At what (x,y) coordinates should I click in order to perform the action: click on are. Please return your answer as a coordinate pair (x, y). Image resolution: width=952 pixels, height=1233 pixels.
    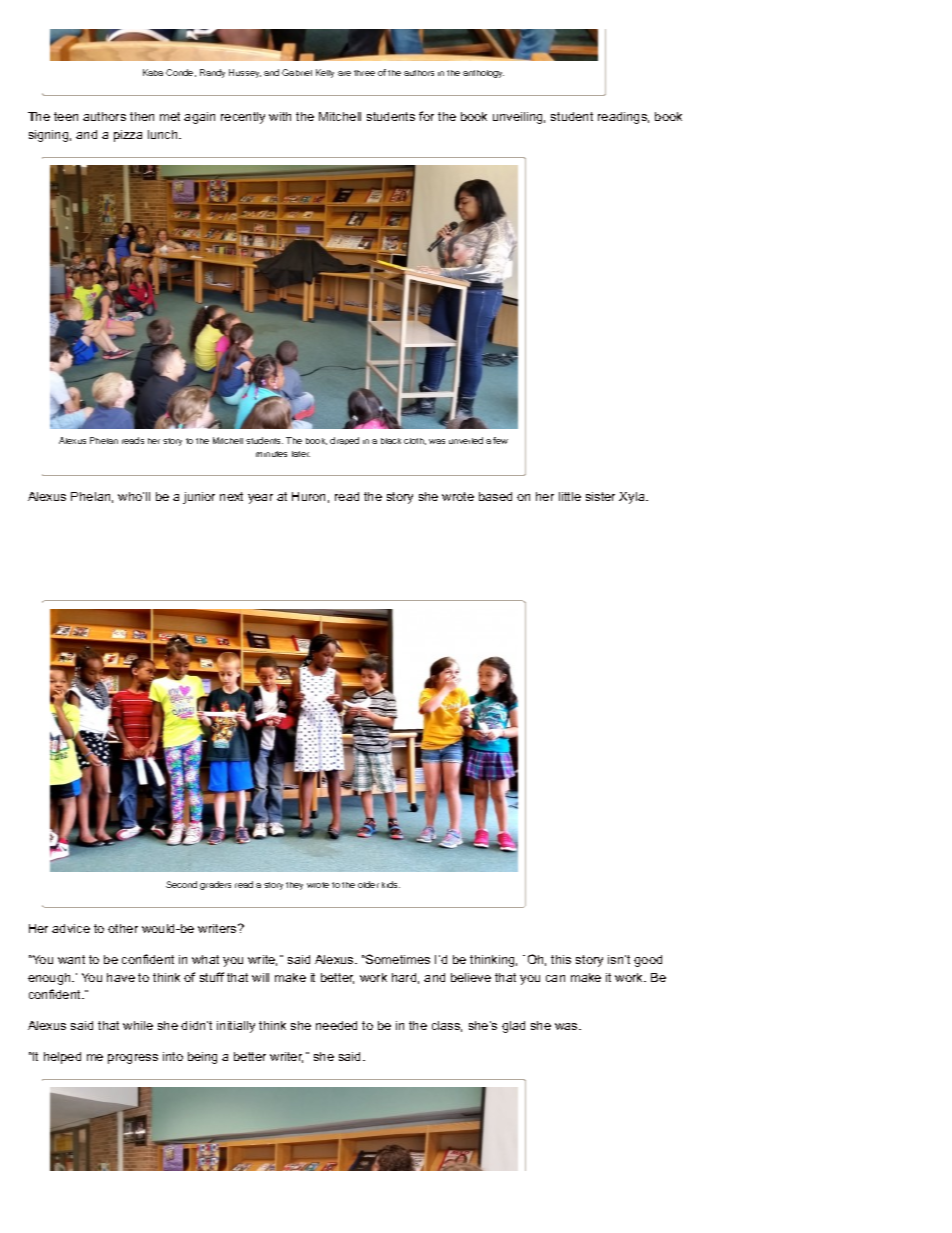
    Looking at the image, I should click on (344, 73).
